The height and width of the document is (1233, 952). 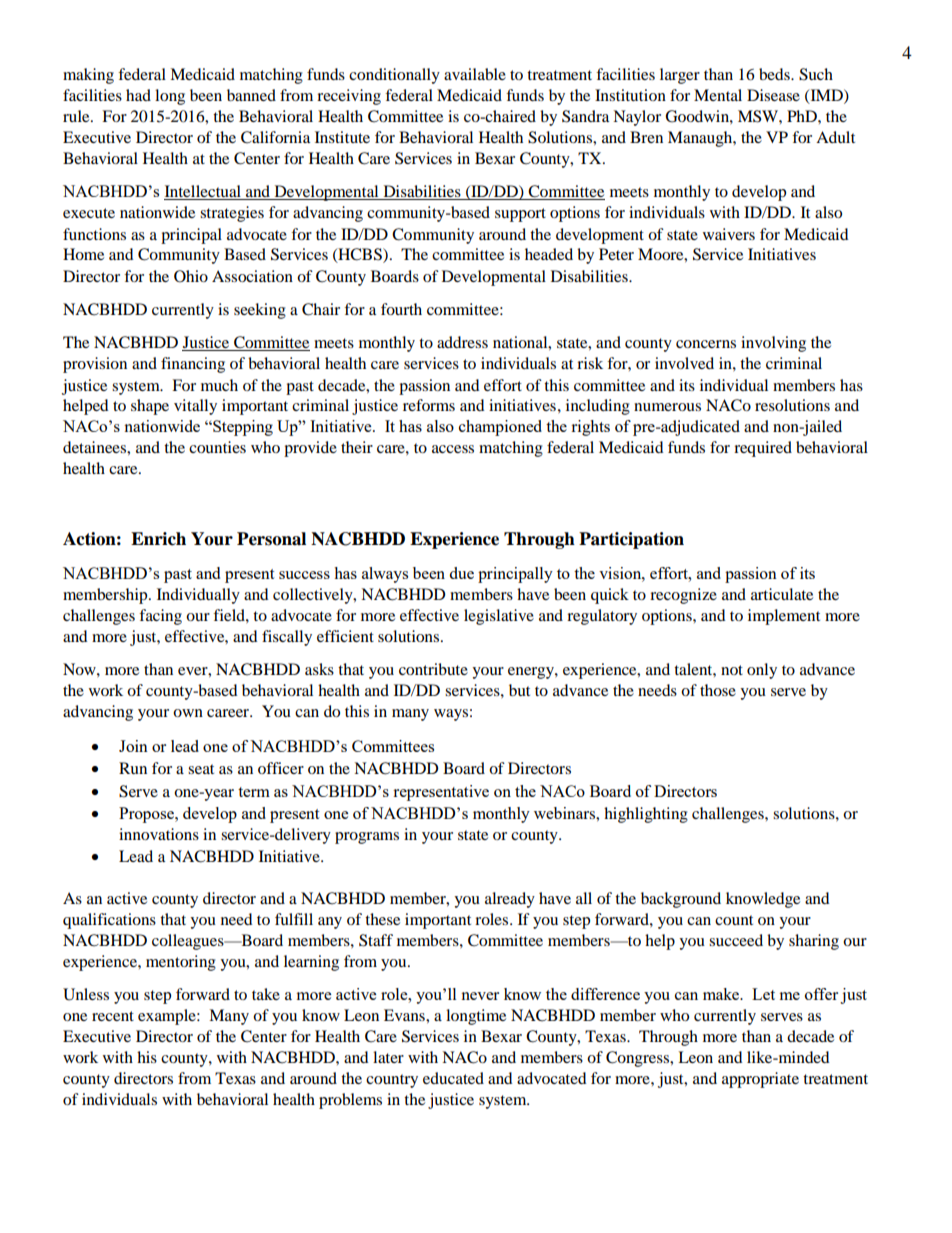 What do you see at coordinates (773, 344) in the document?
I see `involving` at bounding box center [773, 344].
